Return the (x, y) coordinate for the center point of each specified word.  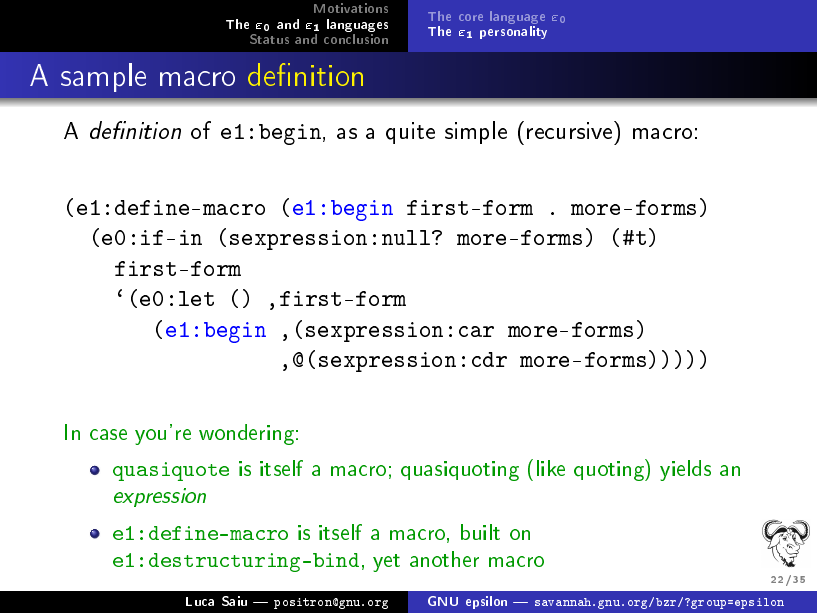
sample (103, 77)
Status (269, 39)
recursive (571, 130)
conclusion (356, 39)
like (551, 468)
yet (386, 563)
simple (476, 132)
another (444, 559)
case (108, 434)
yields (685, 470)
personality (513, 32)
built (480, 532)
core (471, 17)
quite (410, 133)
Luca (200, 601)
